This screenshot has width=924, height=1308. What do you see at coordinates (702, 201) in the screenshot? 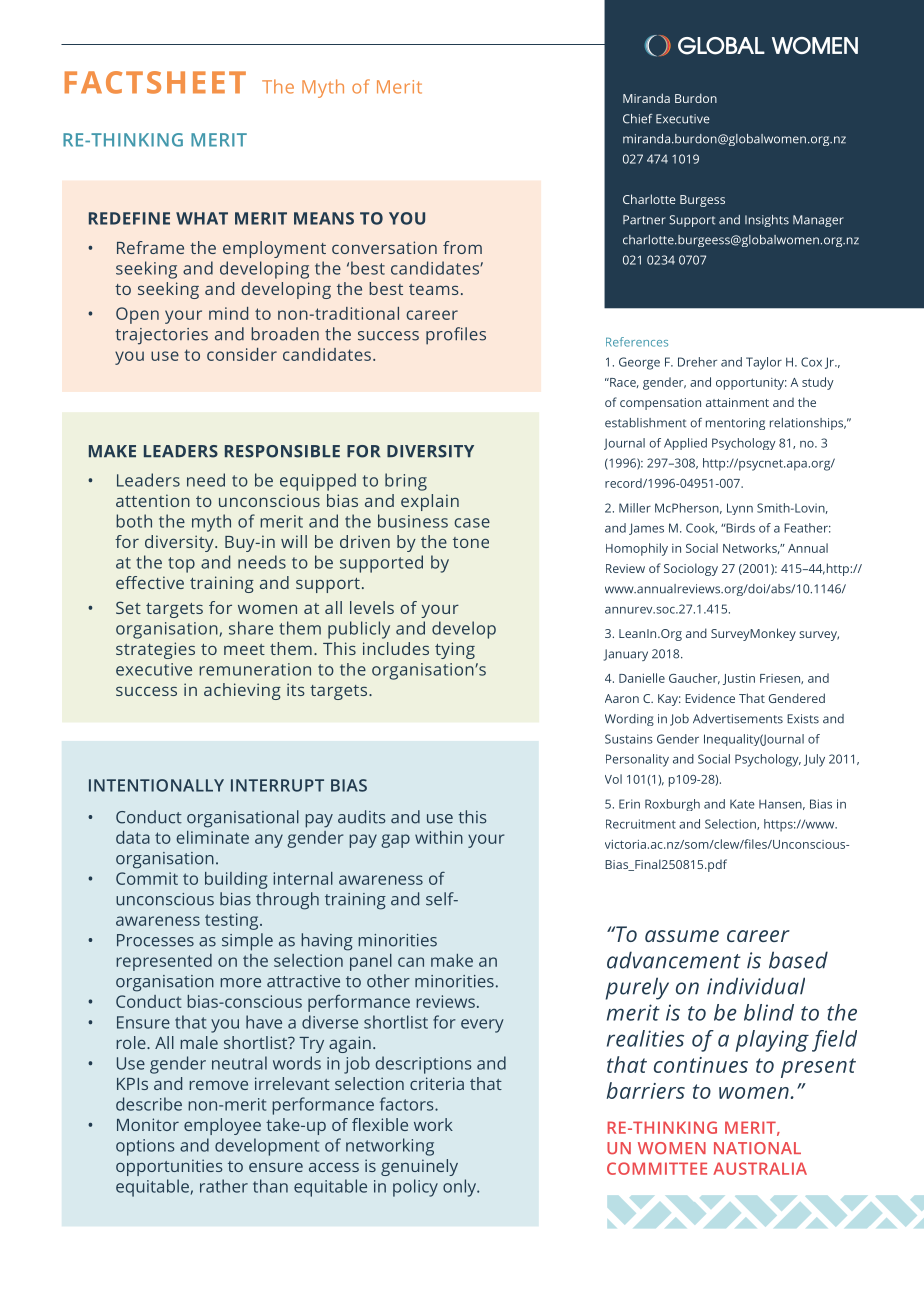
I see `Burgess` at bounding box center [702, 201].
